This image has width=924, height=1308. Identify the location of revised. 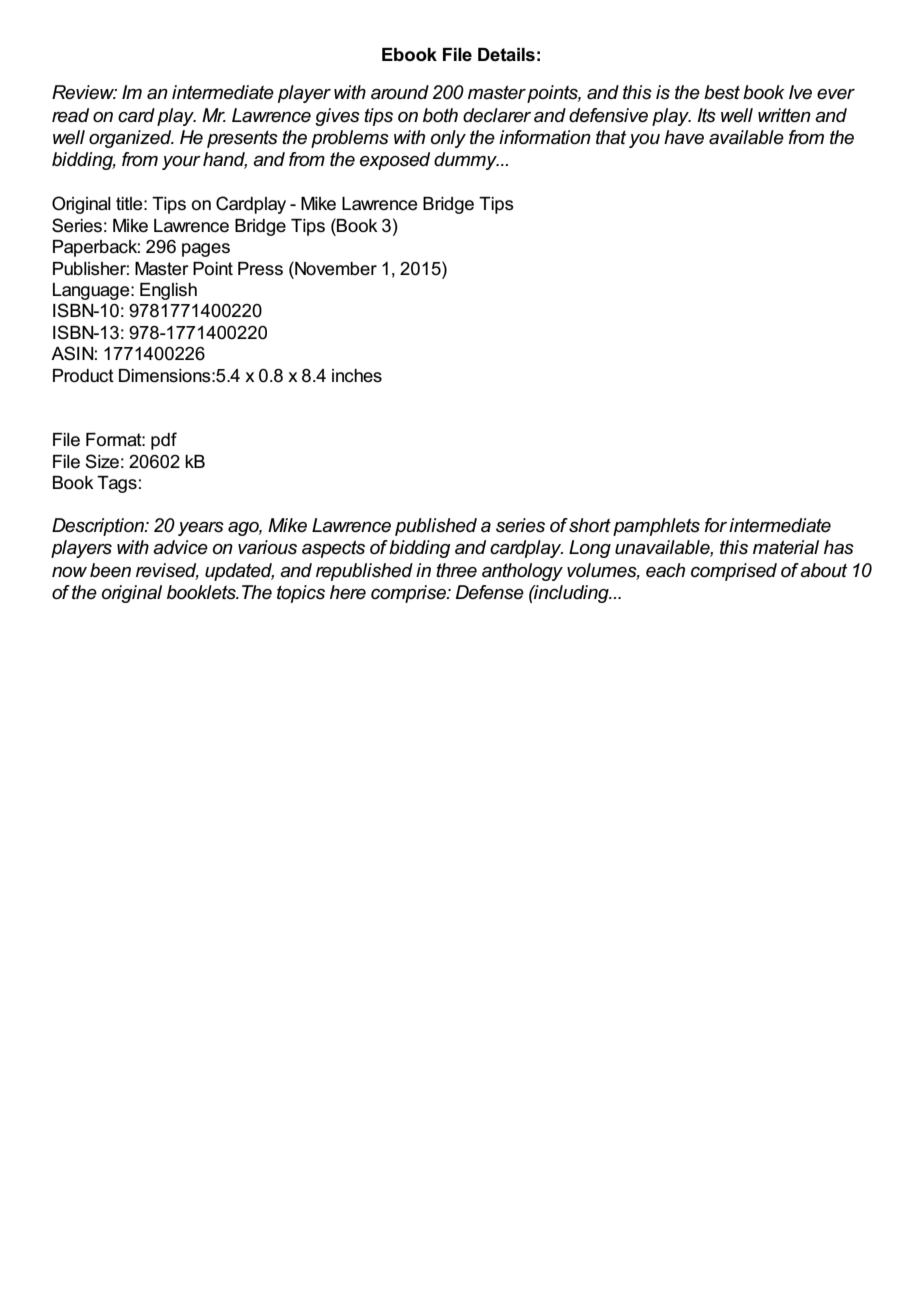
(167, 571).
